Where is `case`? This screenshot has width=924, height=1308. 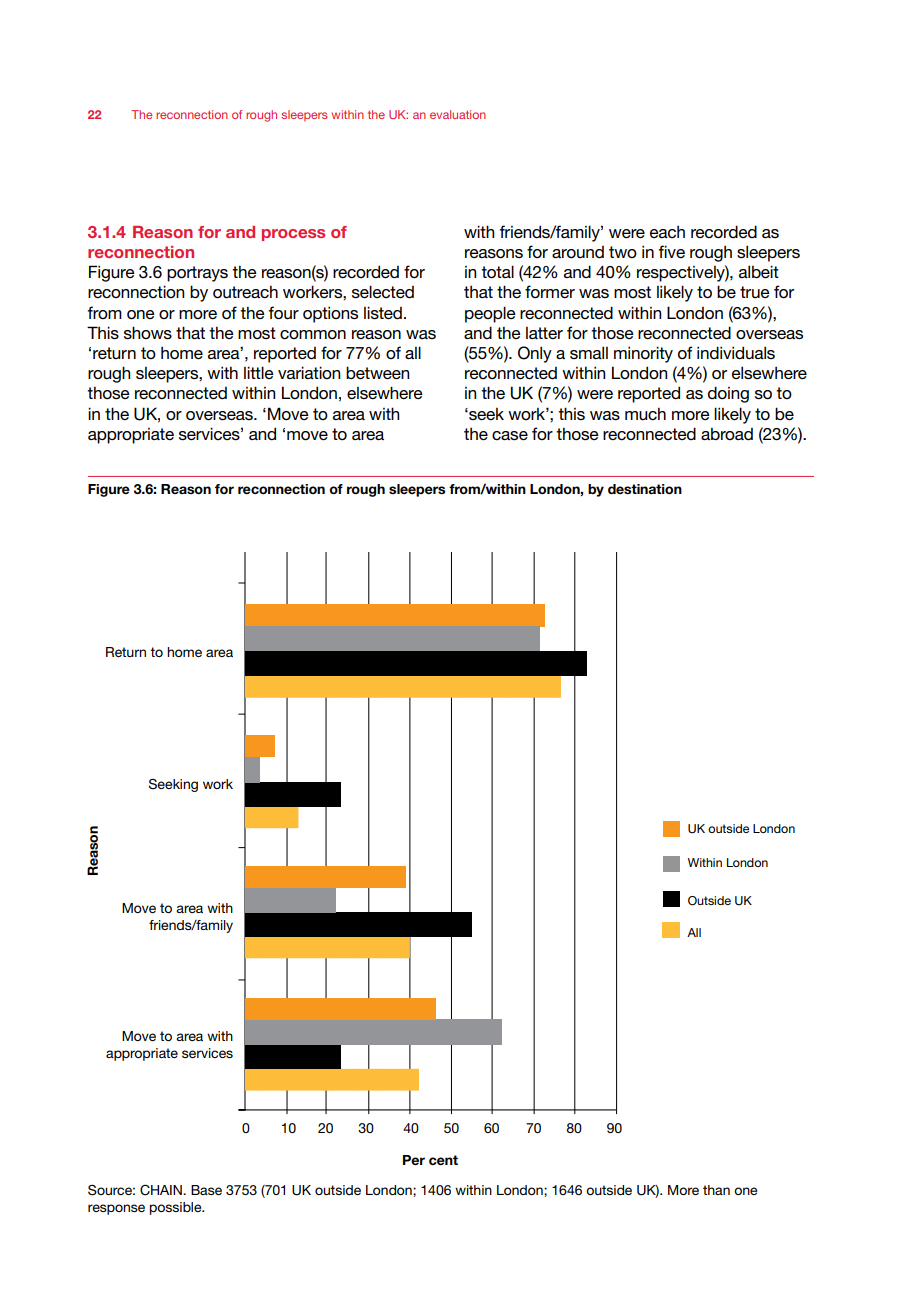 case is located at coordinates (510, 436).
